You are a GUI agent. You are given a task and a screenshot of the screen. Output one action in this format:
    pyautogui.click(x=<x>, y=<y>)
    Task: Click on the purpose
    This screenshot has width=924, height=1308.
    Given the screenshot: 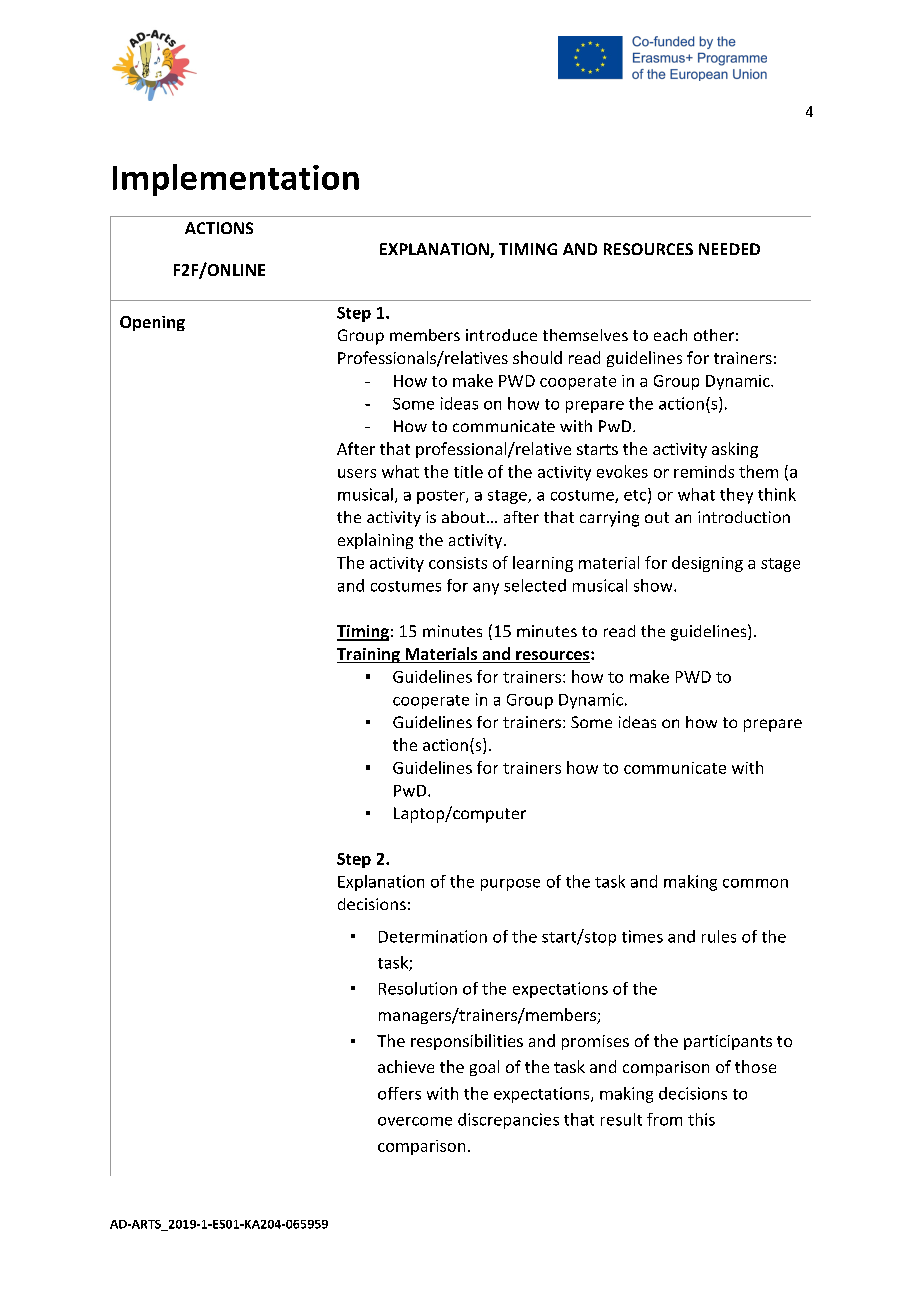 What is the action you would take?
    pyautogui.click(x=510, y=885)
